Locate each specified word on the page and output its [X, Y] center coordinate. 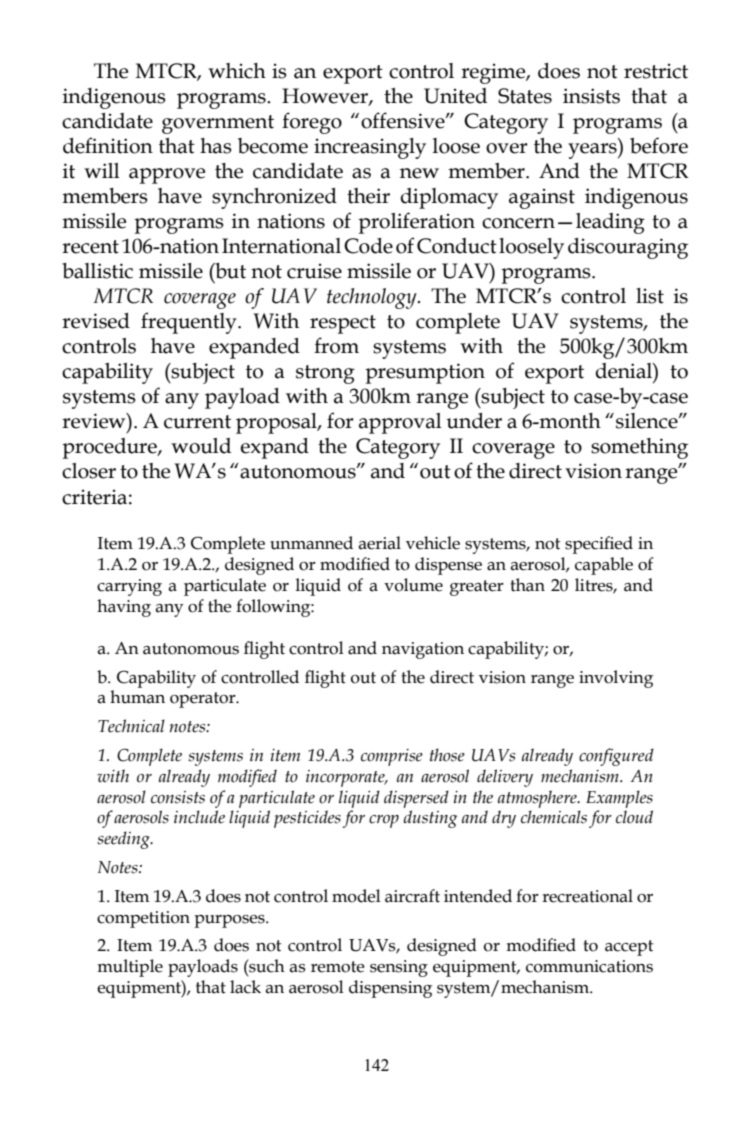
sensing [399, 968]
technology [373, 298]
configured [616, 757]
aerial [380, 543]
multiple [130, 968]
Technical [131, 726]
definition [108, 145]
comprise [392, 757]
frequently [190, 323]
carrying [129, 587]
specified [599, 545]
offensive [404, 120]
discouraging [628, 248]
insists [591, 96]
